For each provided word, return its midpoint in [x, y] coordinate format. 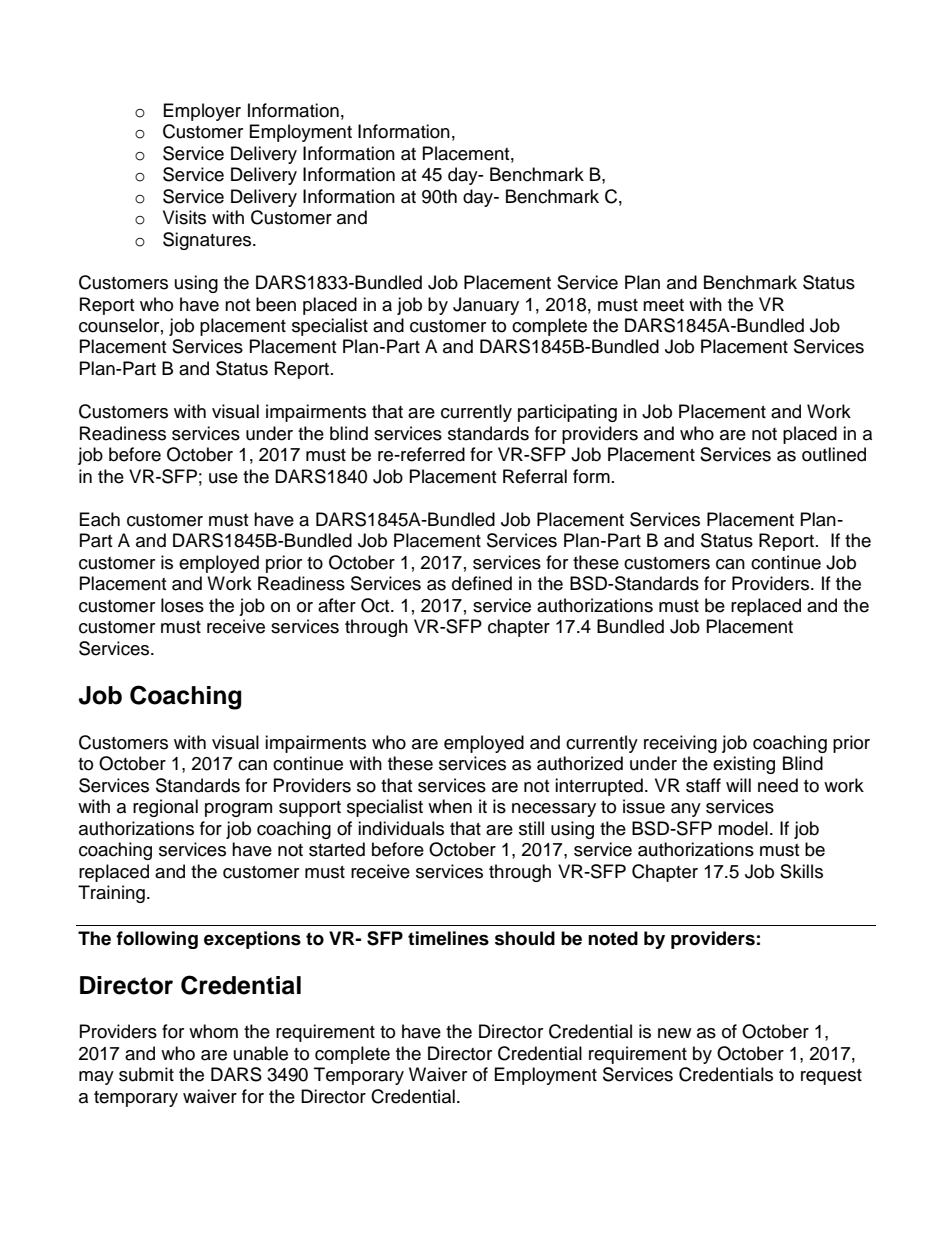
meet [663, 305]
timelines [448, 938]
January [486, 306]
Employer [202, 112]
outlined [834, 454]
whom [213, 1031]
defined [482, 583]
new [674, 1033]
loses [182, 605]
